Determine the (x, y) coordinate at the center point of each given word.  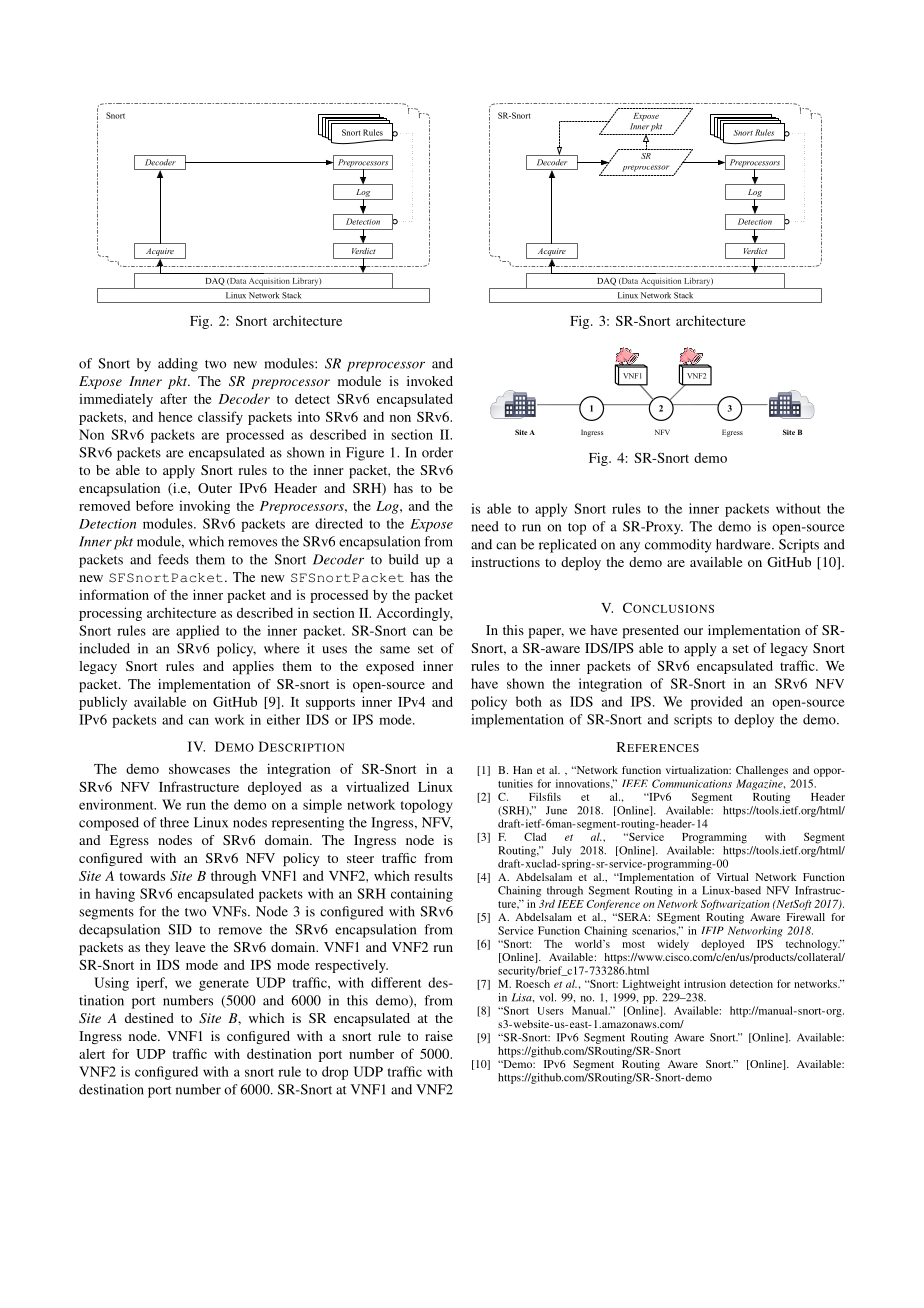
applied (197, 632)
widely (673, 945)
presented (651, 632)
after (173, 398)
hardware (744, 544)
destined (149, 1018)
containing (422, 895)
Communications (692, 783)
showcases (199, 769)
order (437, 452)
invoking (204, 507)
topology (427, 806)
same (395, 650)
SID (180, 929)
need (485, 526)
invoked (430, 381)
